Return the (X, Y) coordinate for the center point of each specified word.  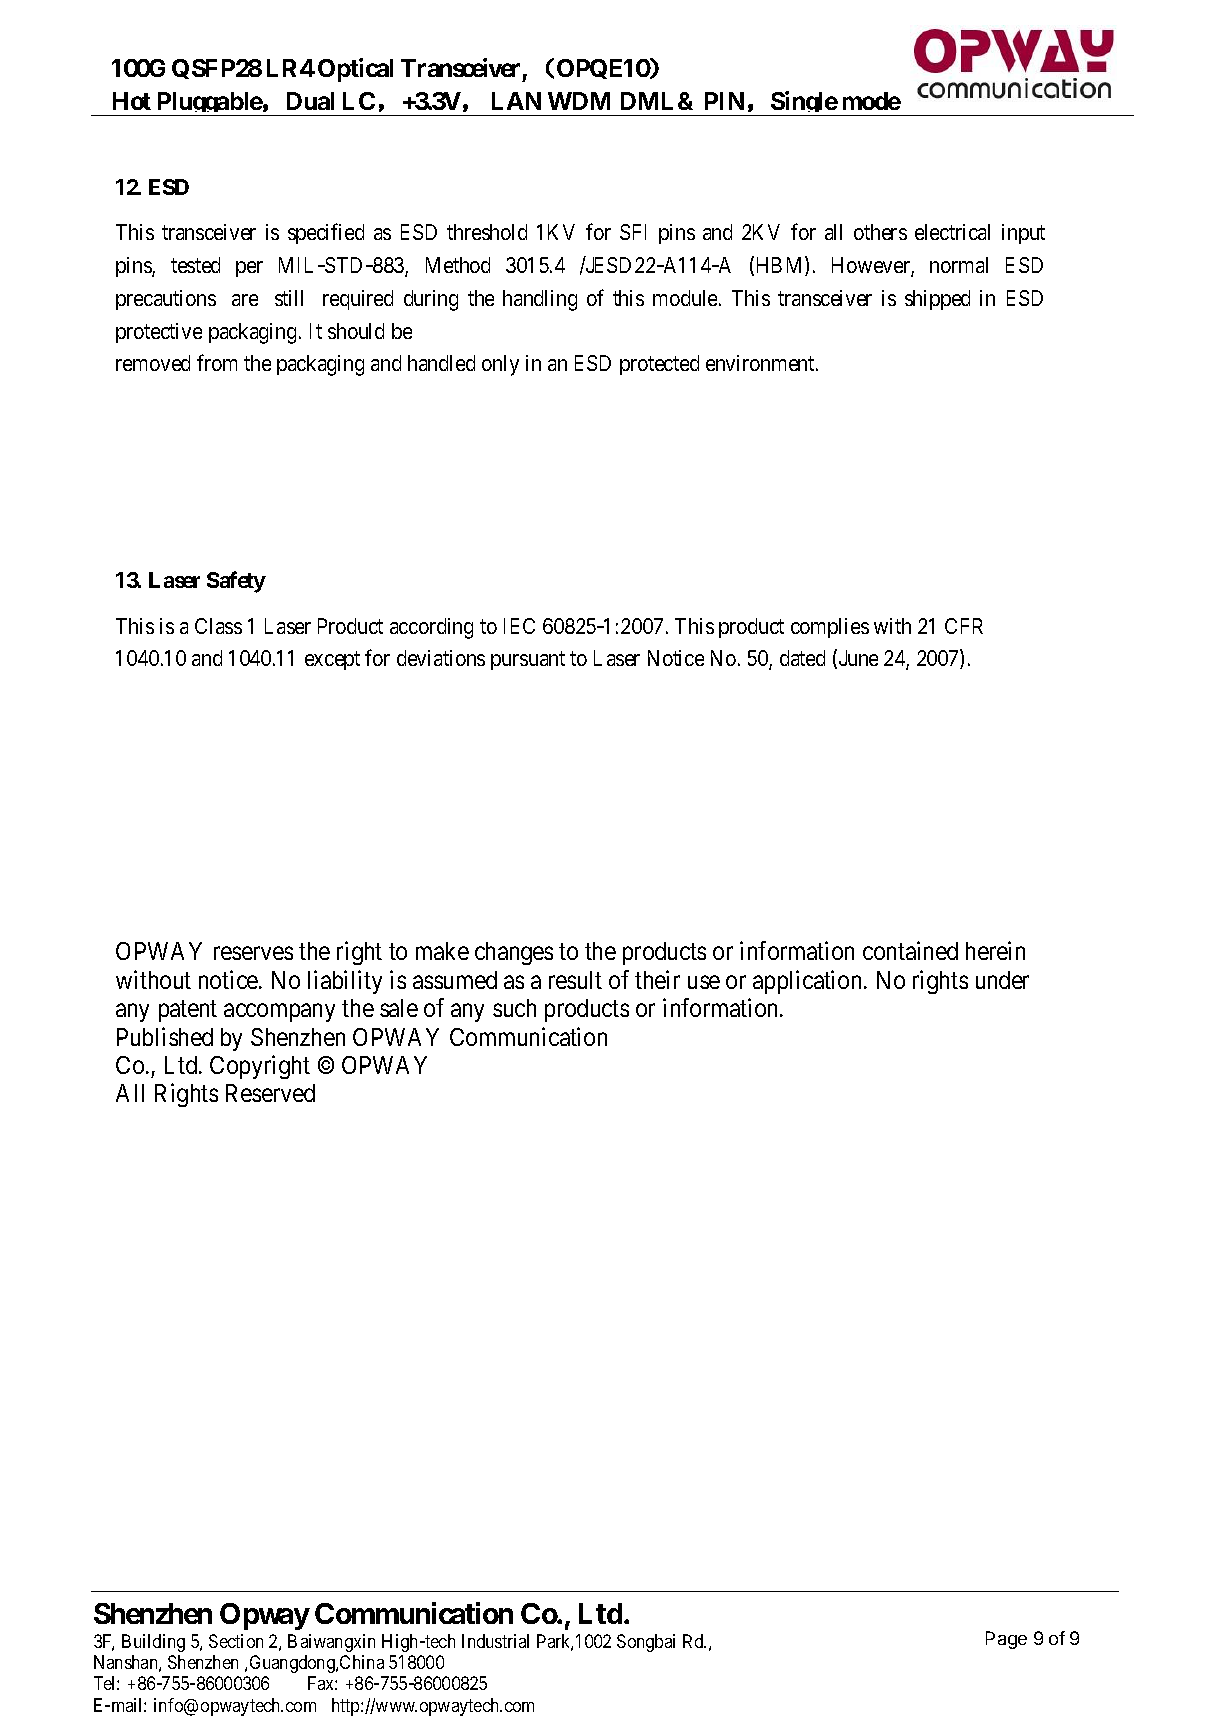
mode (872, 101)
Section (236, 1641)
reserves (253, 953)
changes (514, 953)
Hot (132, 101)
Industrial (495, 1641)
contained (910, 950)
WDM (579, 101)
